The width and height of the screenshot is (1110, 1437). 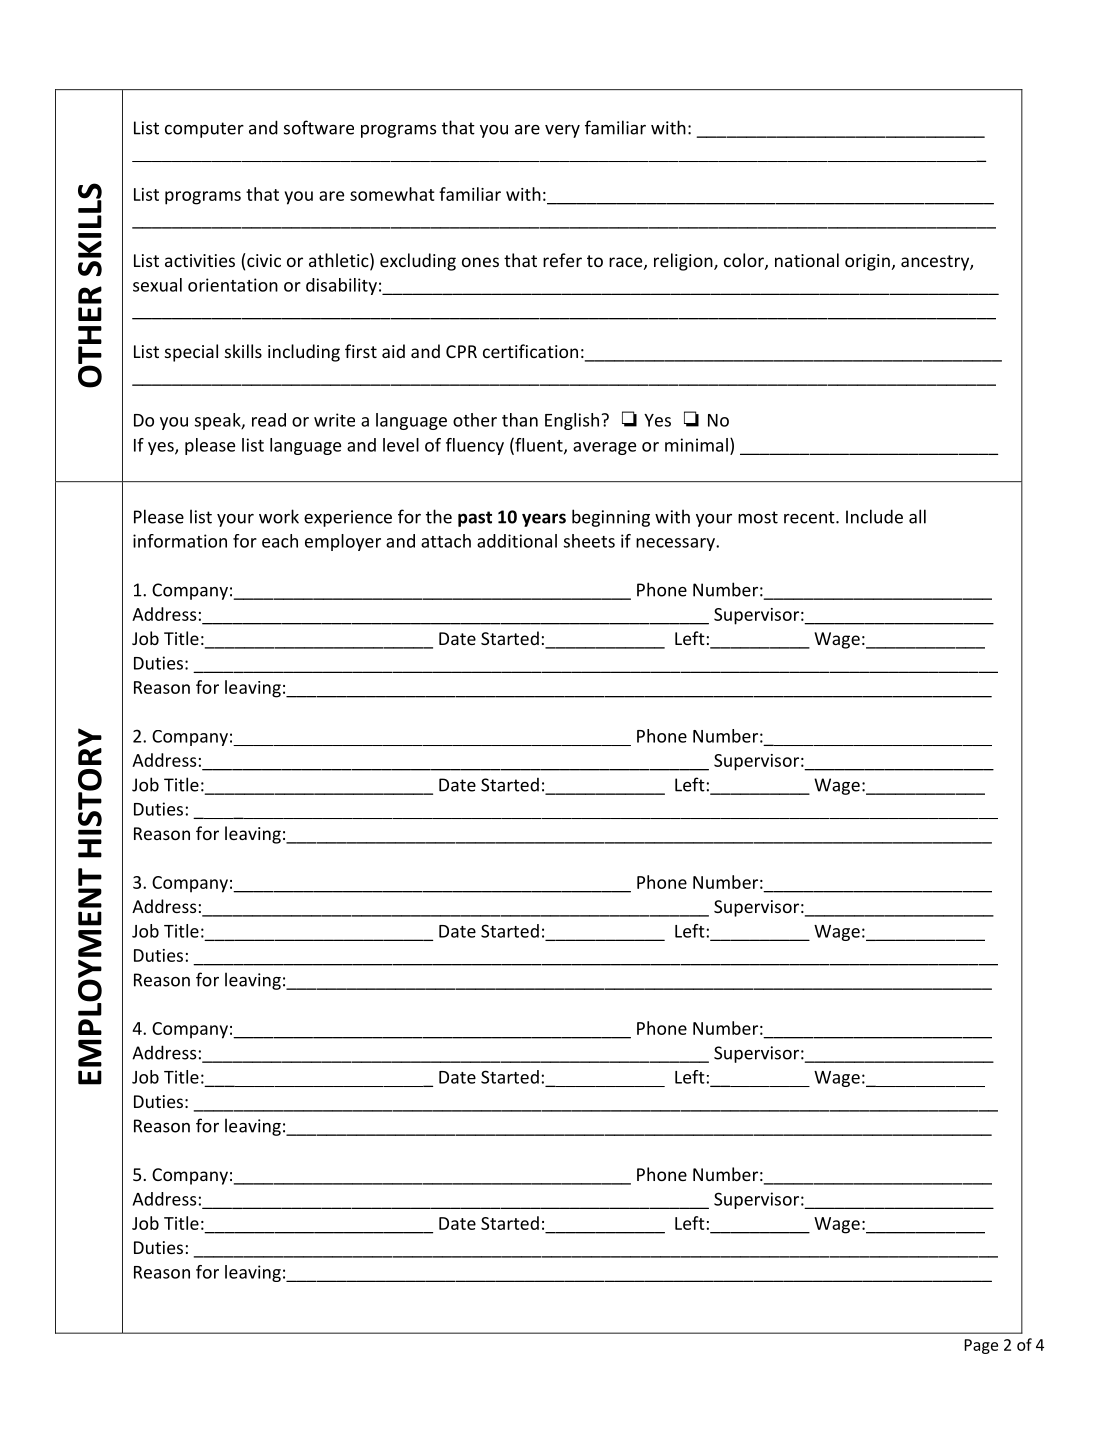 What do you see at coordinates (874, 516) in the screenshot?
I see `Include` at bounding box center [874, 516].
